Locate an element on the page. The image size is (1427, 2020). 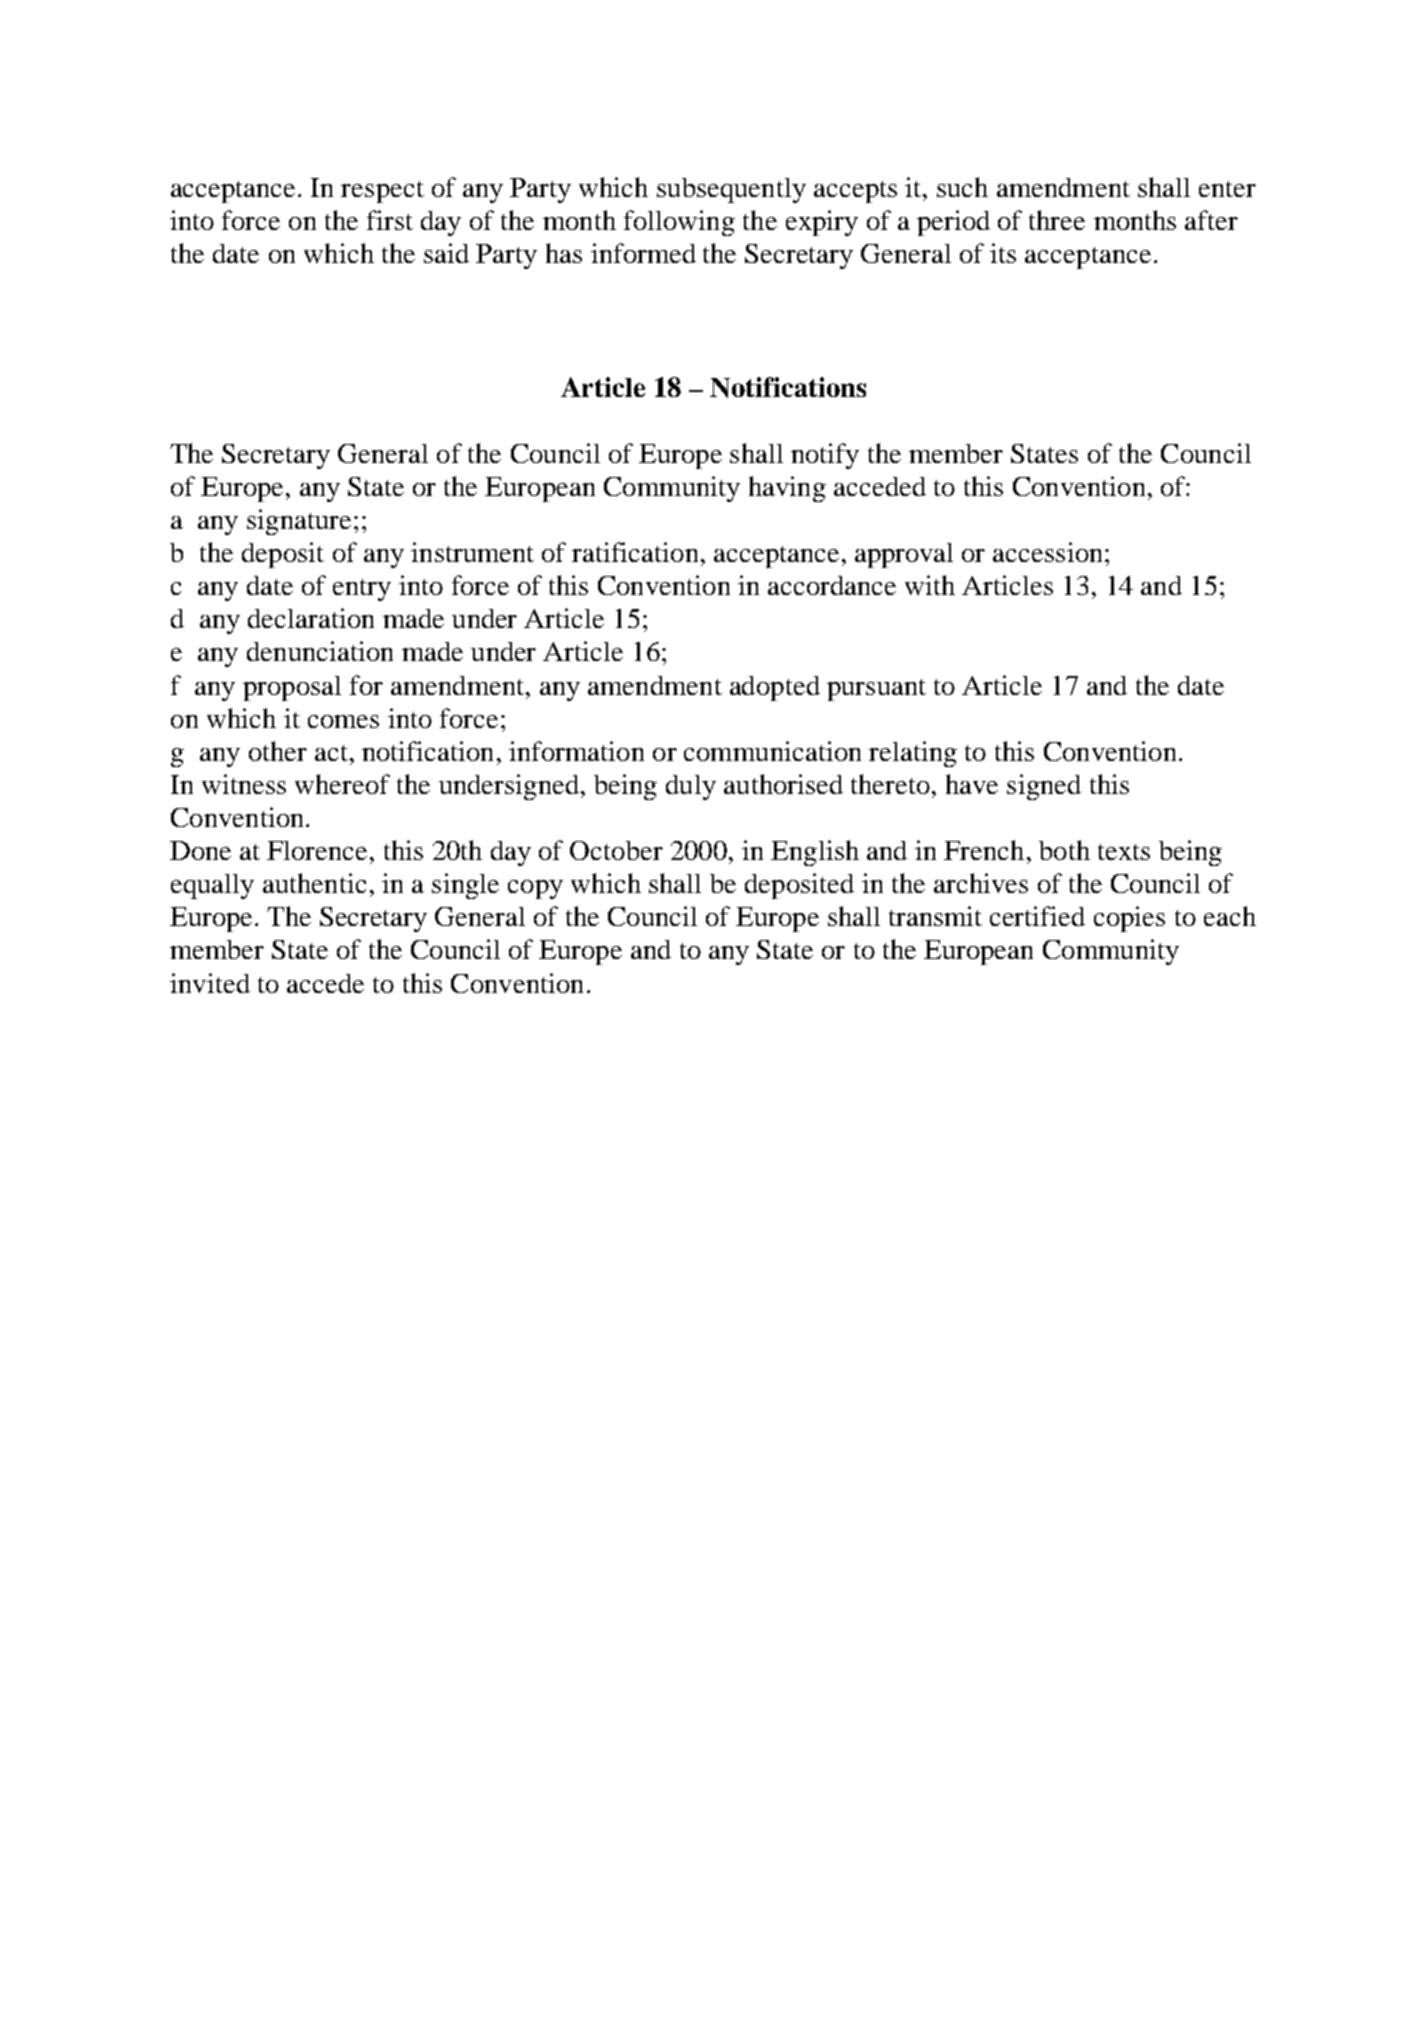
following is located at coordinates (679, 223).
